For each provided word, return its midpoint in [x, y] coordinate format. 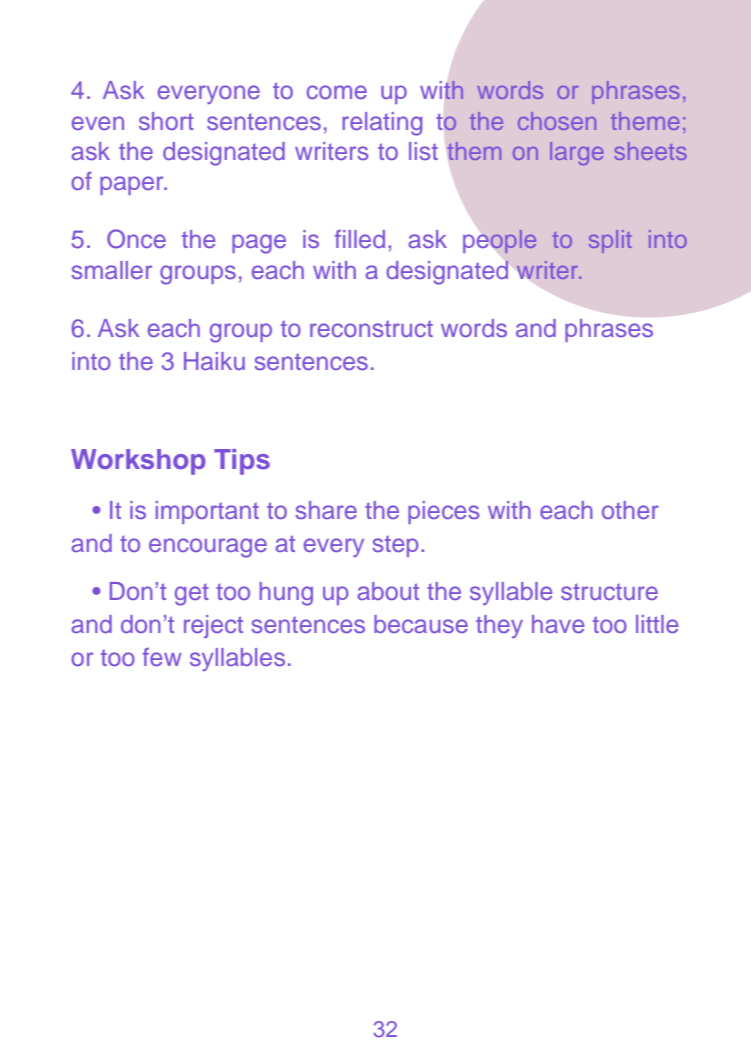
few [162, 657]
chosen [557, 121]
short [166, 121]
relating [382, 124]
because [421, 624]
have [558, 624]
